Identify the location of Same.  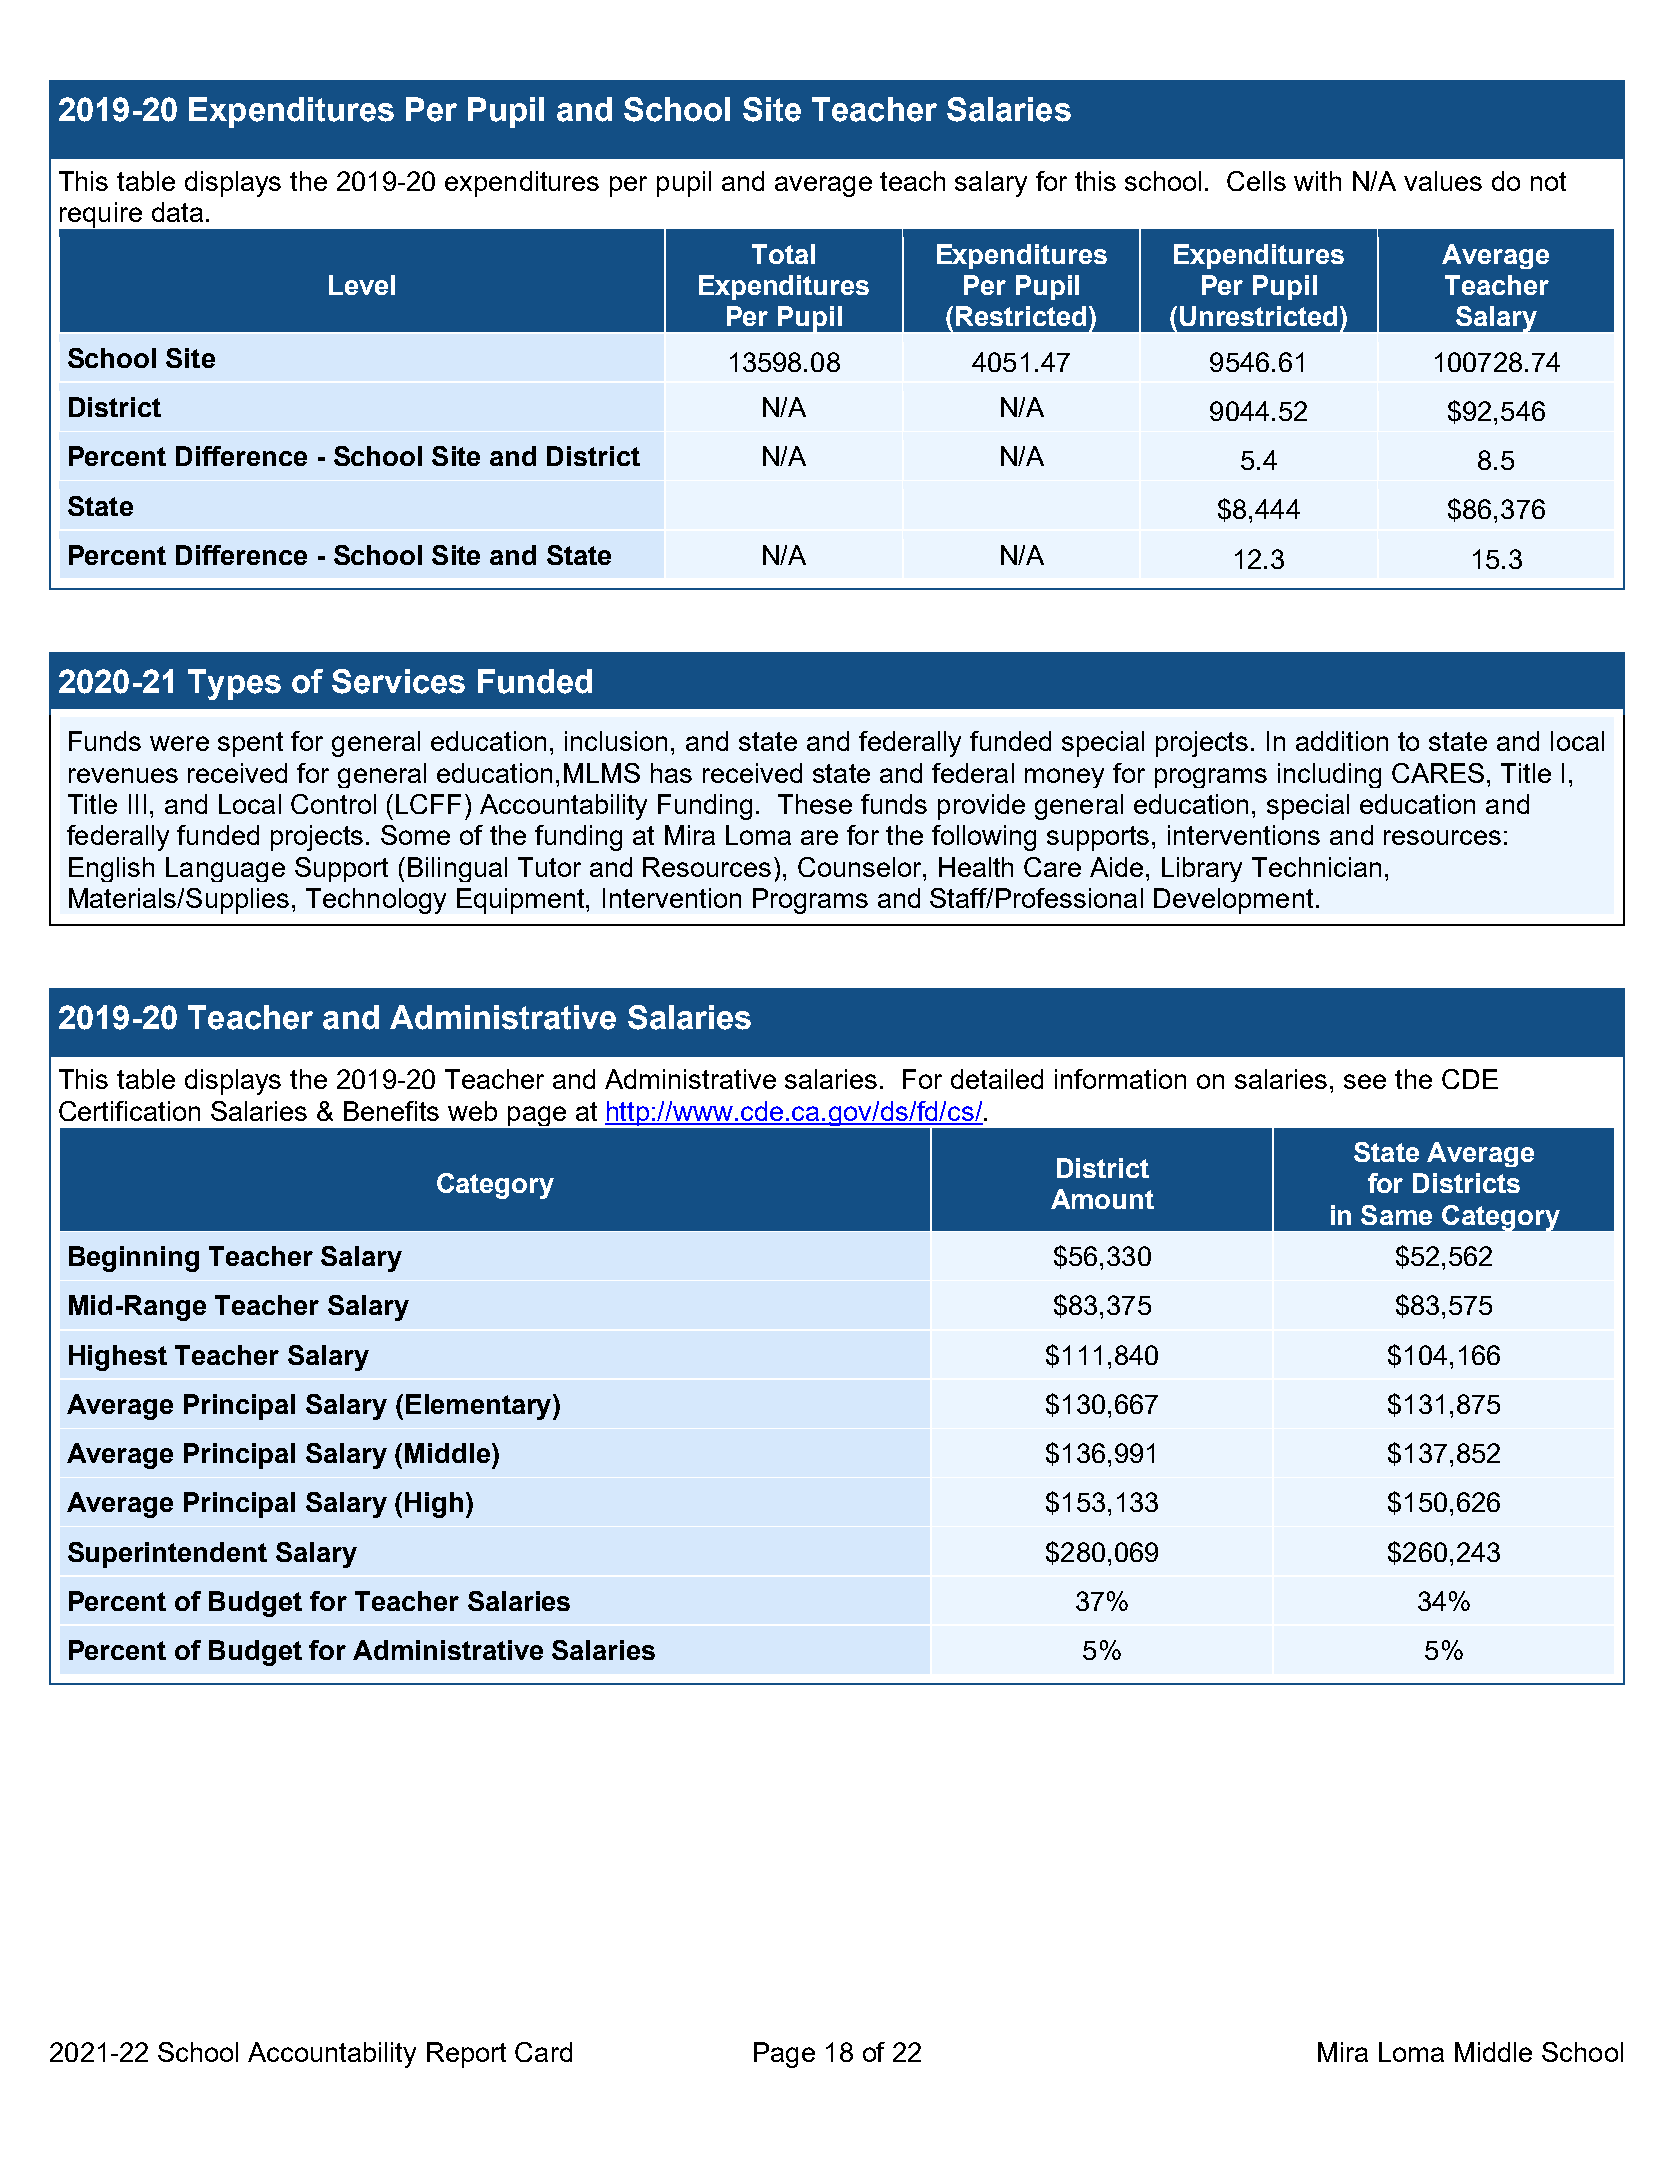
(1396, 1215).
